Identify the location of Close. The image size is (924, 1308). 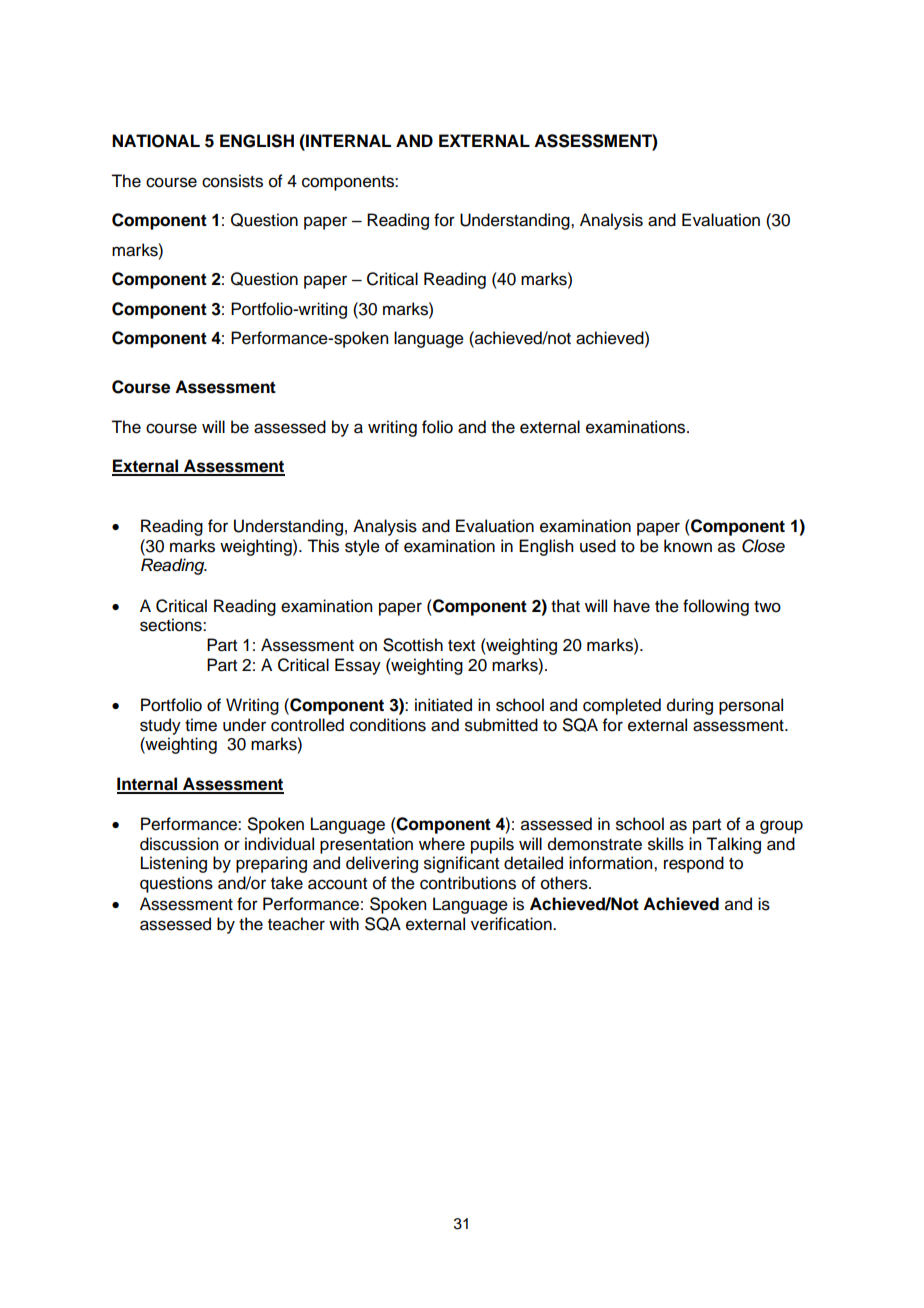
(763, 546).
